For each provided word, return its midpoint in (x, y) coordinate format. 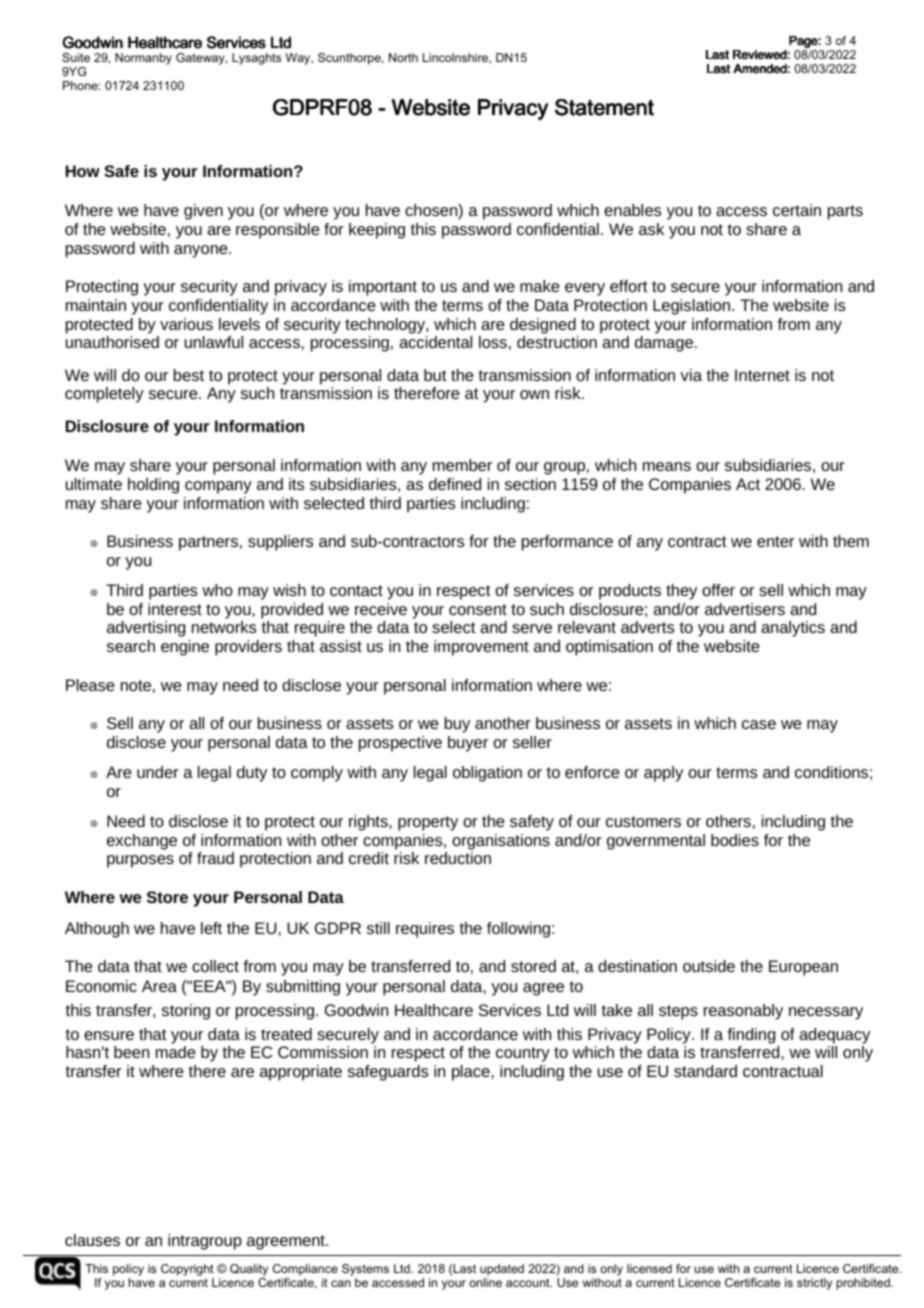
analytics (793, 629)
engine (185, 648)
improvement (481, 648)
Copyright (187, 1270)
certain (797, 210)
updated (502, 1270)
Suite (76, 57)
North (403, 57)
